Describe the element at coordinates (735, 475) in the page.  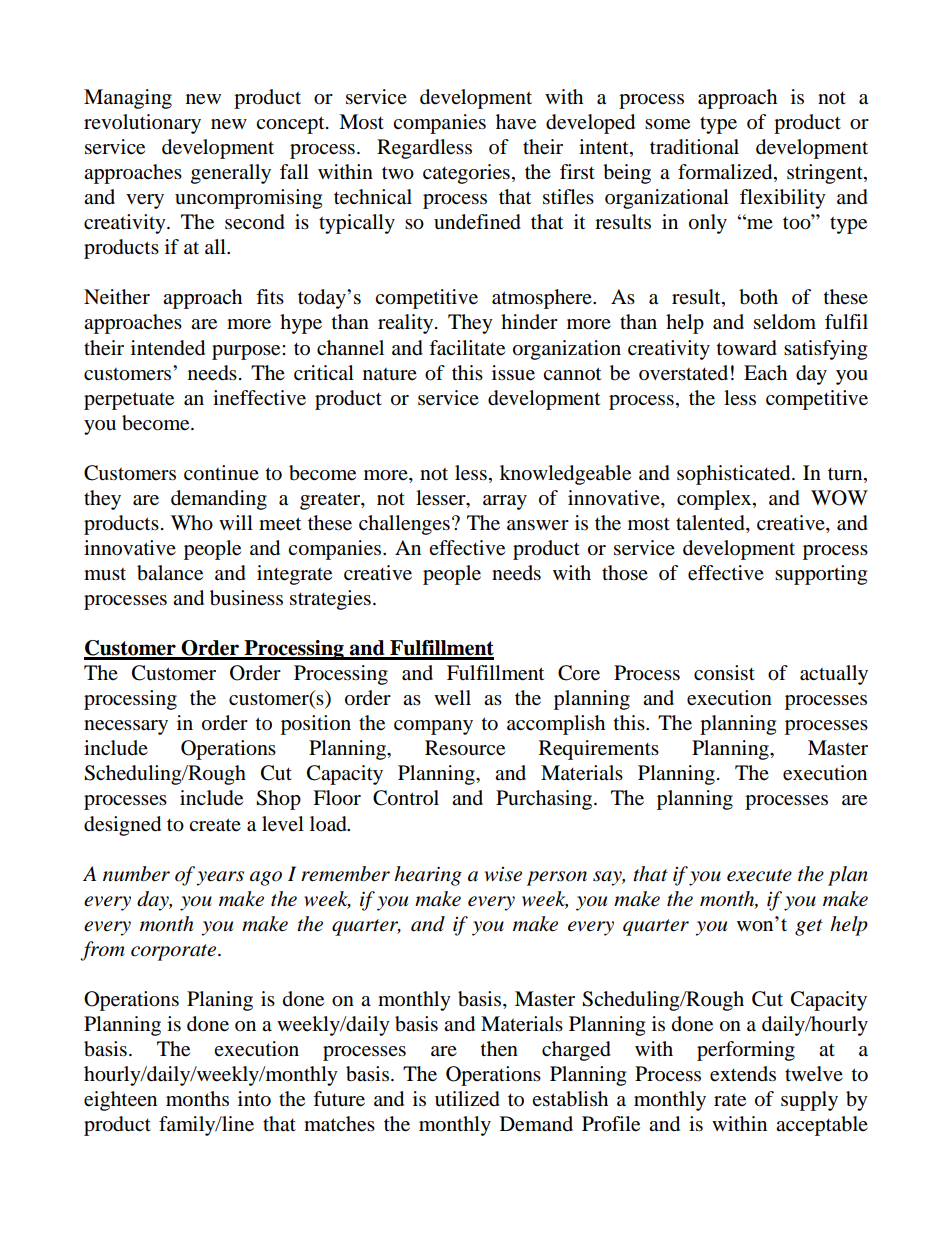
I see `sophisticated` at that location.
